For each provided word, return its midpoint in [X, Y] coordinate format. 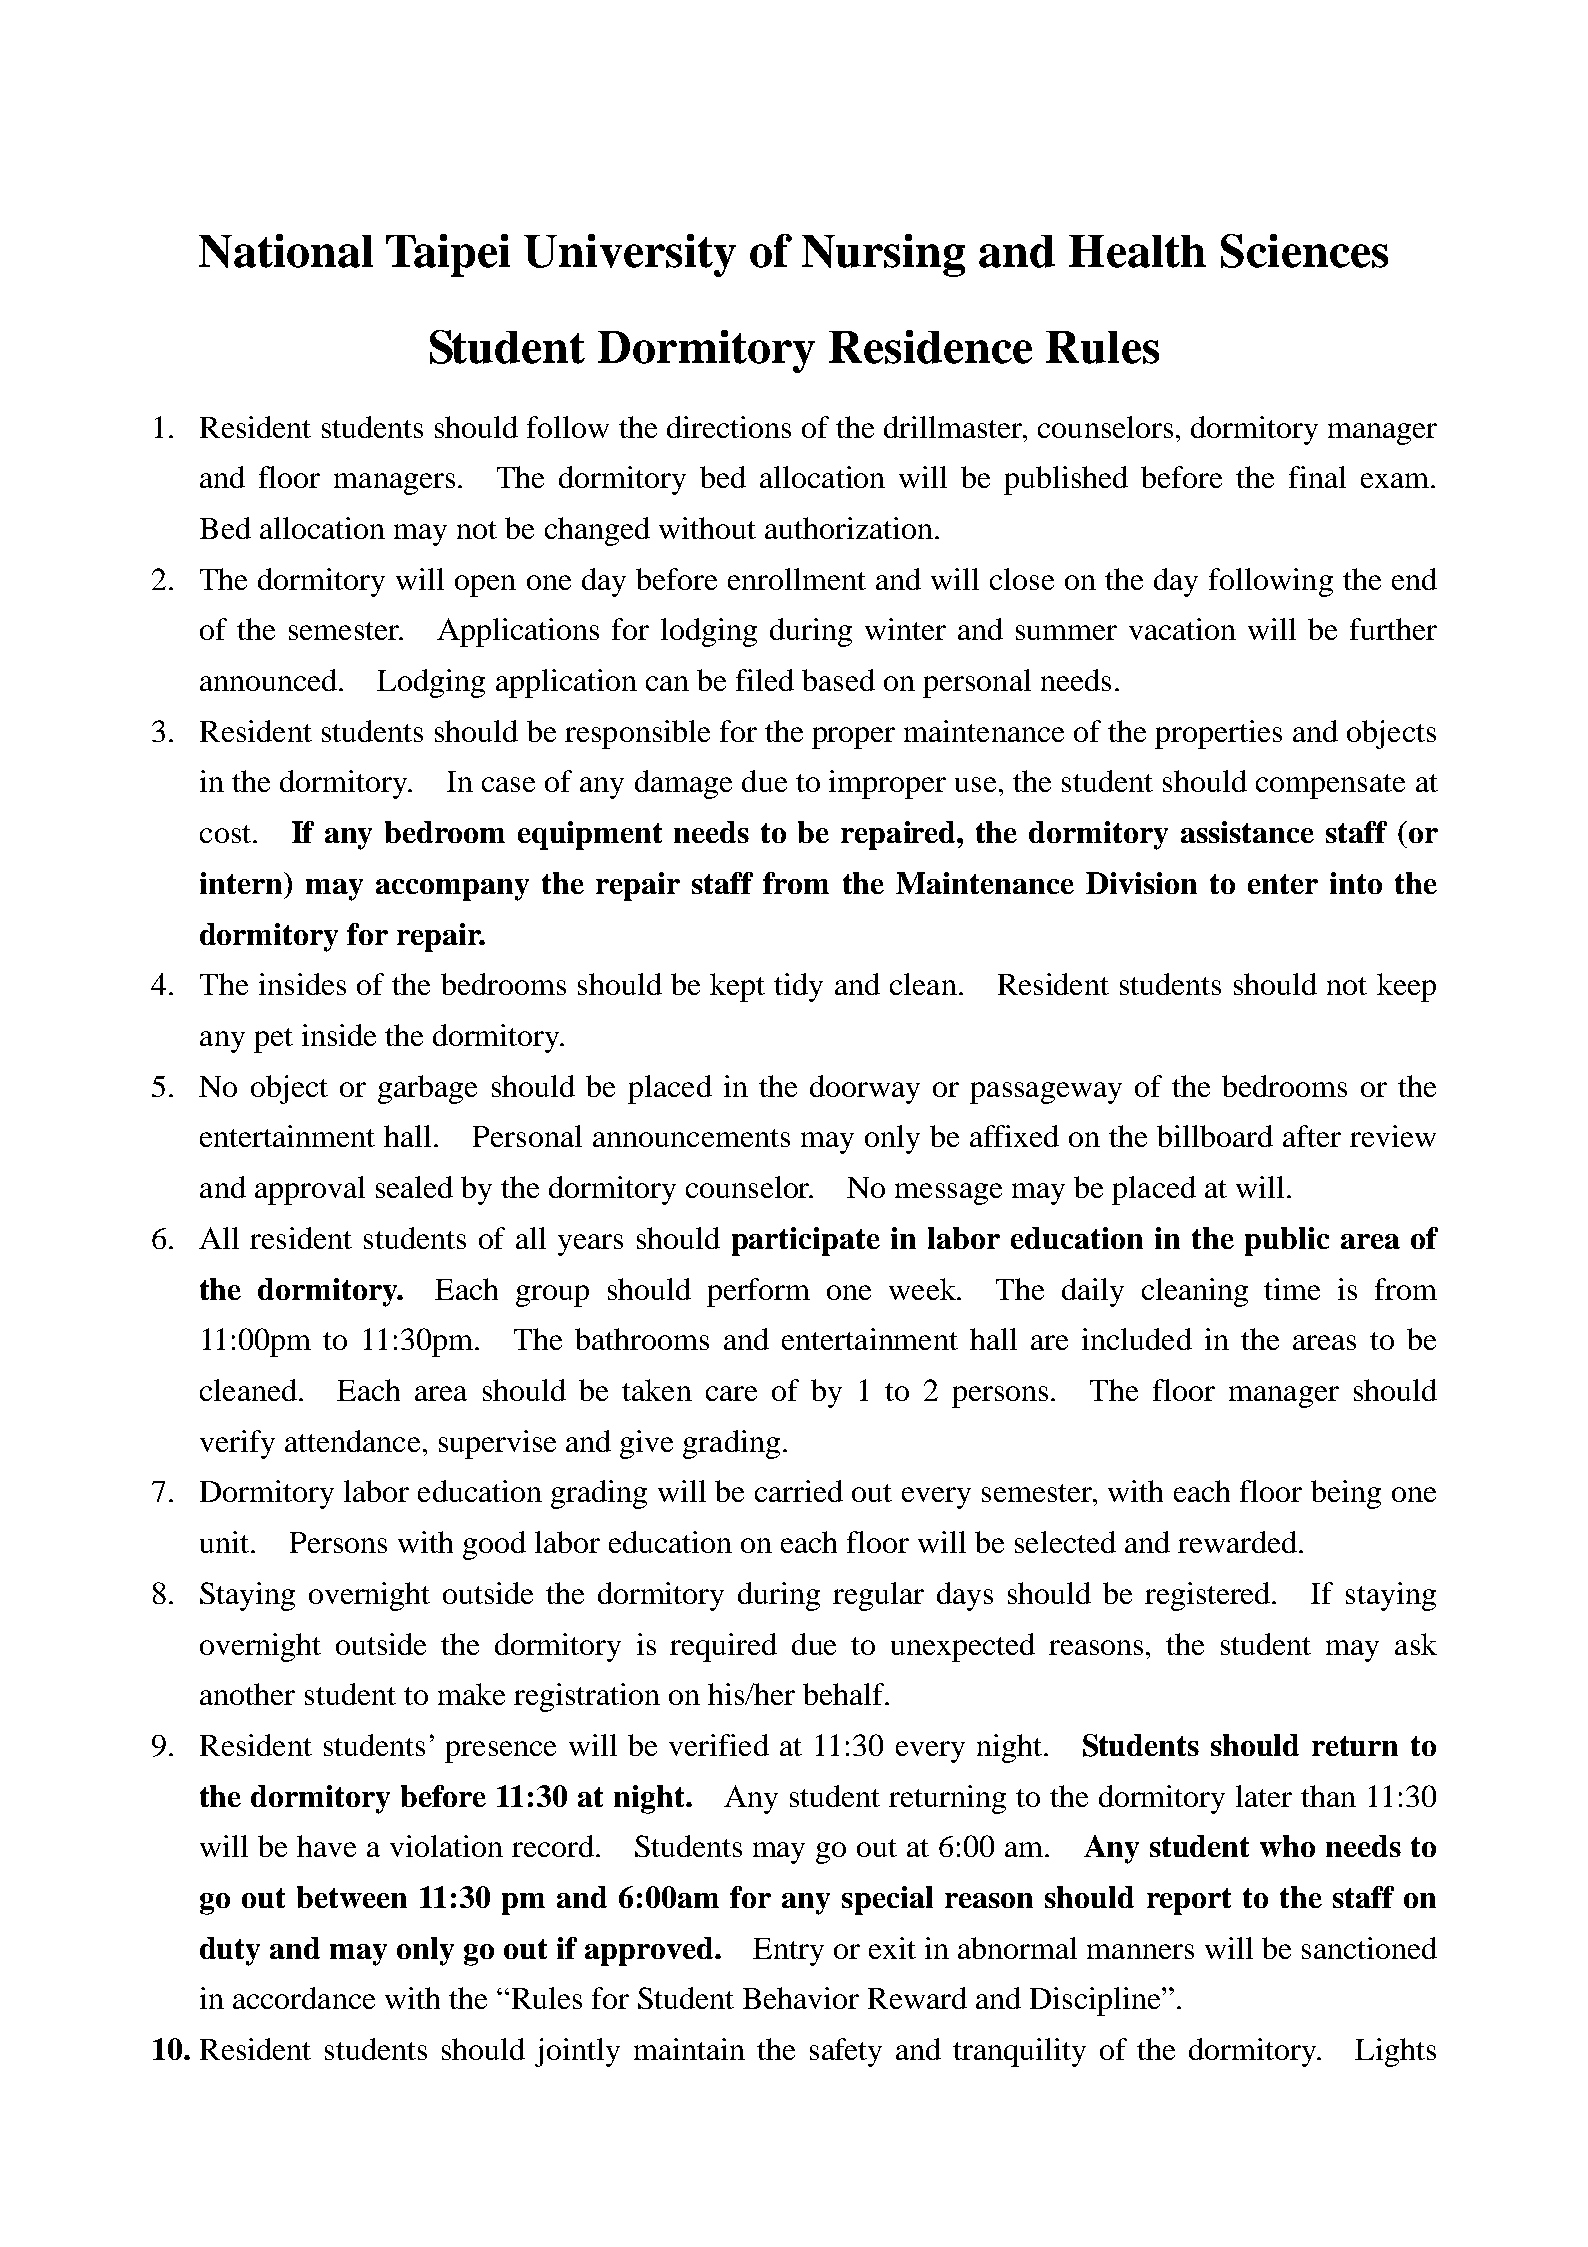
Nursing [883, 255]
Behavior [801, 1998]
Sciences [1304, 251]
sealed [414, 1187]
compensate [1330, 786]
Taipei [448, 255]
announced [270, 680]
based [838, 680]
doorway [865, 1089]
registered [1209, 1596]
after [1312, 1136]
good [494, 1545]
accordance [304, 1998]
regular [878, 1596]
